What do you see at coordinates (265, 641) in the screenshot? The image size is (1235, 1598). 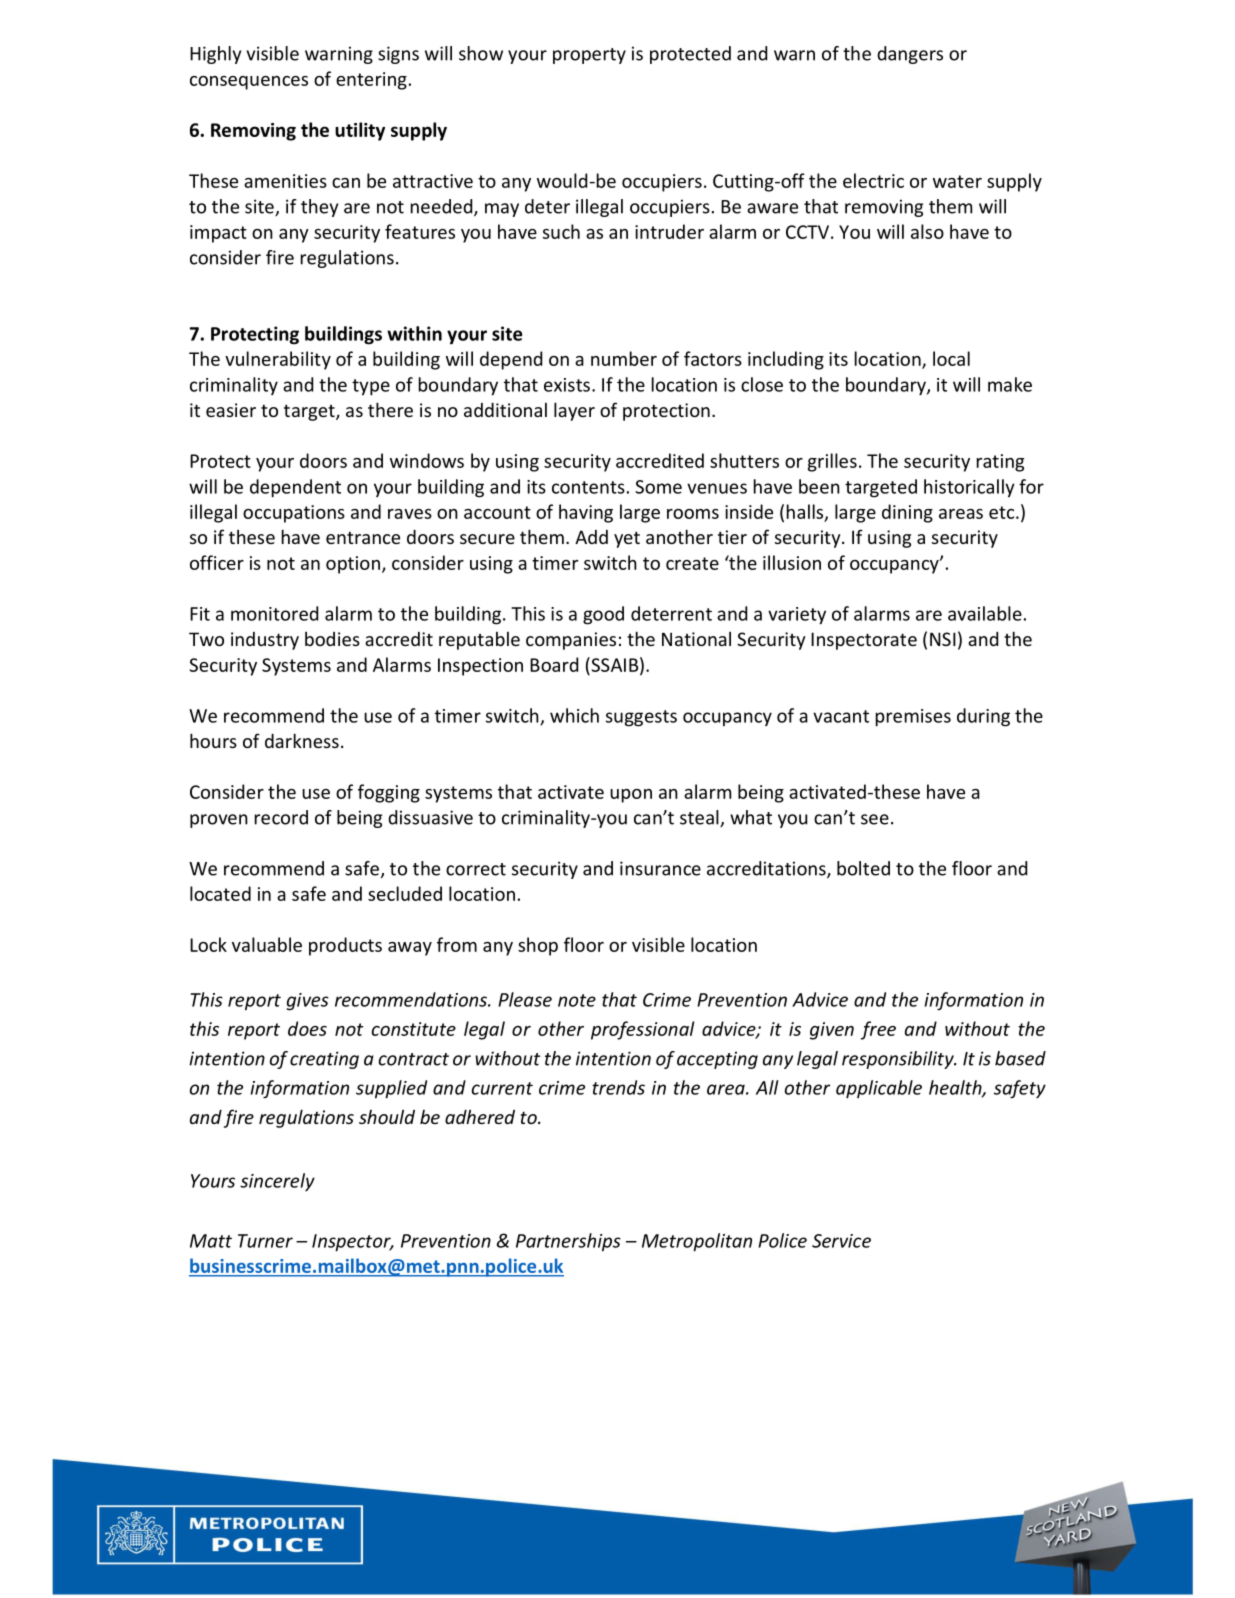 I see `industry` at bounding box center [265, 641].
